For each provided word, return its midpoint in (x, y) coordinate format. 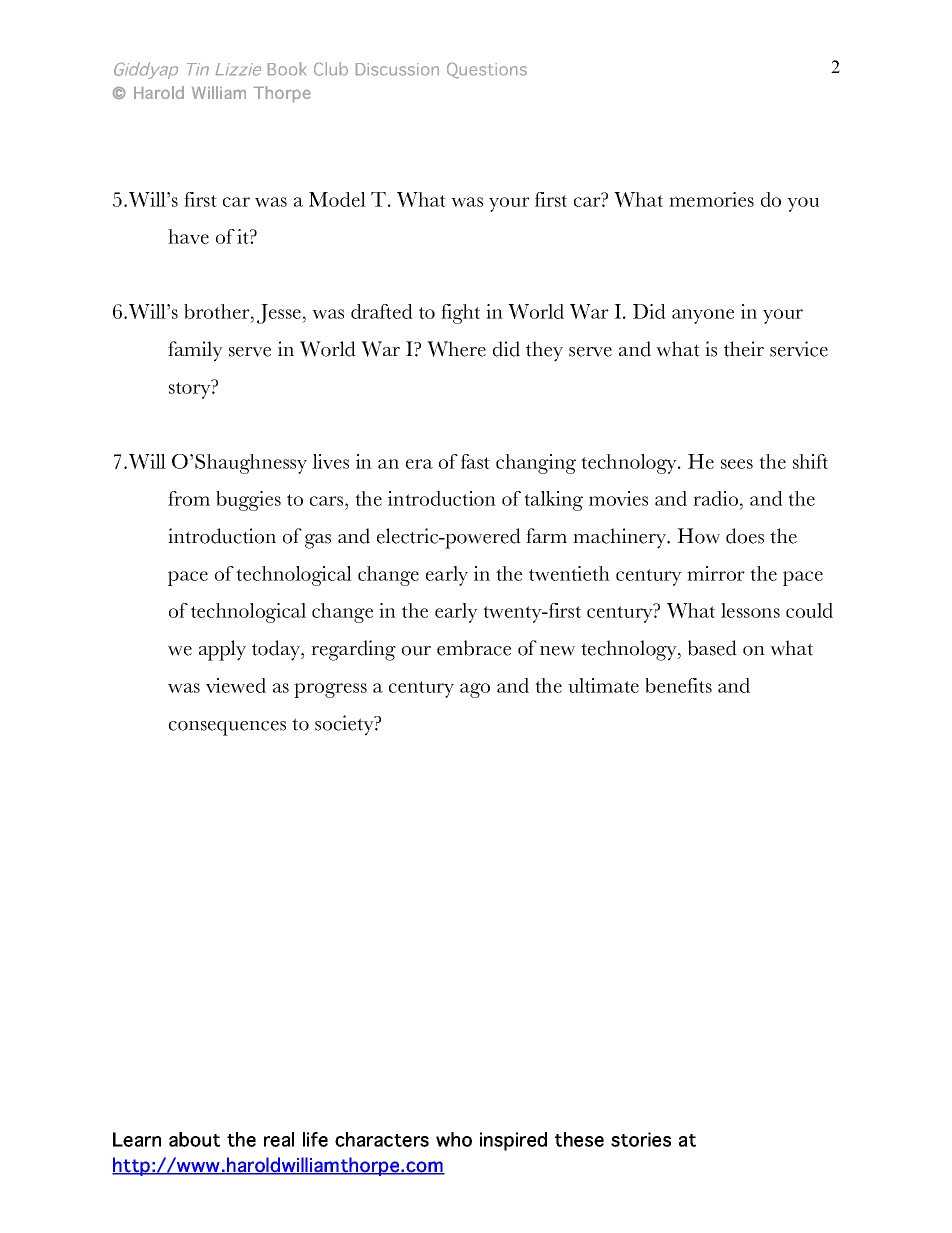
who (454, 1139)
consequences (227, 728)
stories (641, 1139)
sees (737, 464)
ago (475, 690)
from (189, 498)
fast (475, 461)
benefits (678, 685)
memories (711, 199)
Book (287, 69)
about (194, 1139)
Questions (487, 70)
